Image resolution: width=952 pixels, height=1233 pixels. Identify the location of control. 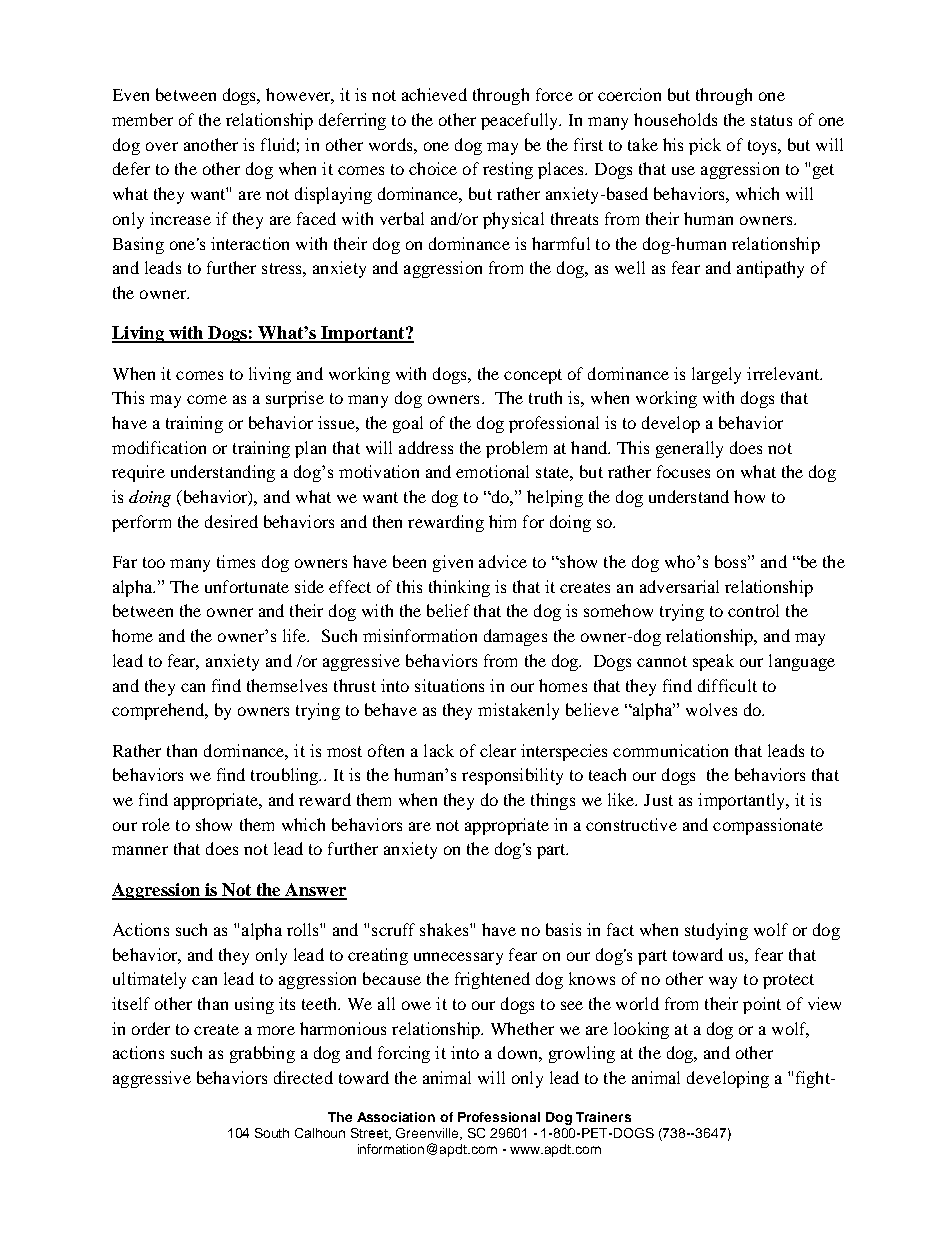
(753, 610).
